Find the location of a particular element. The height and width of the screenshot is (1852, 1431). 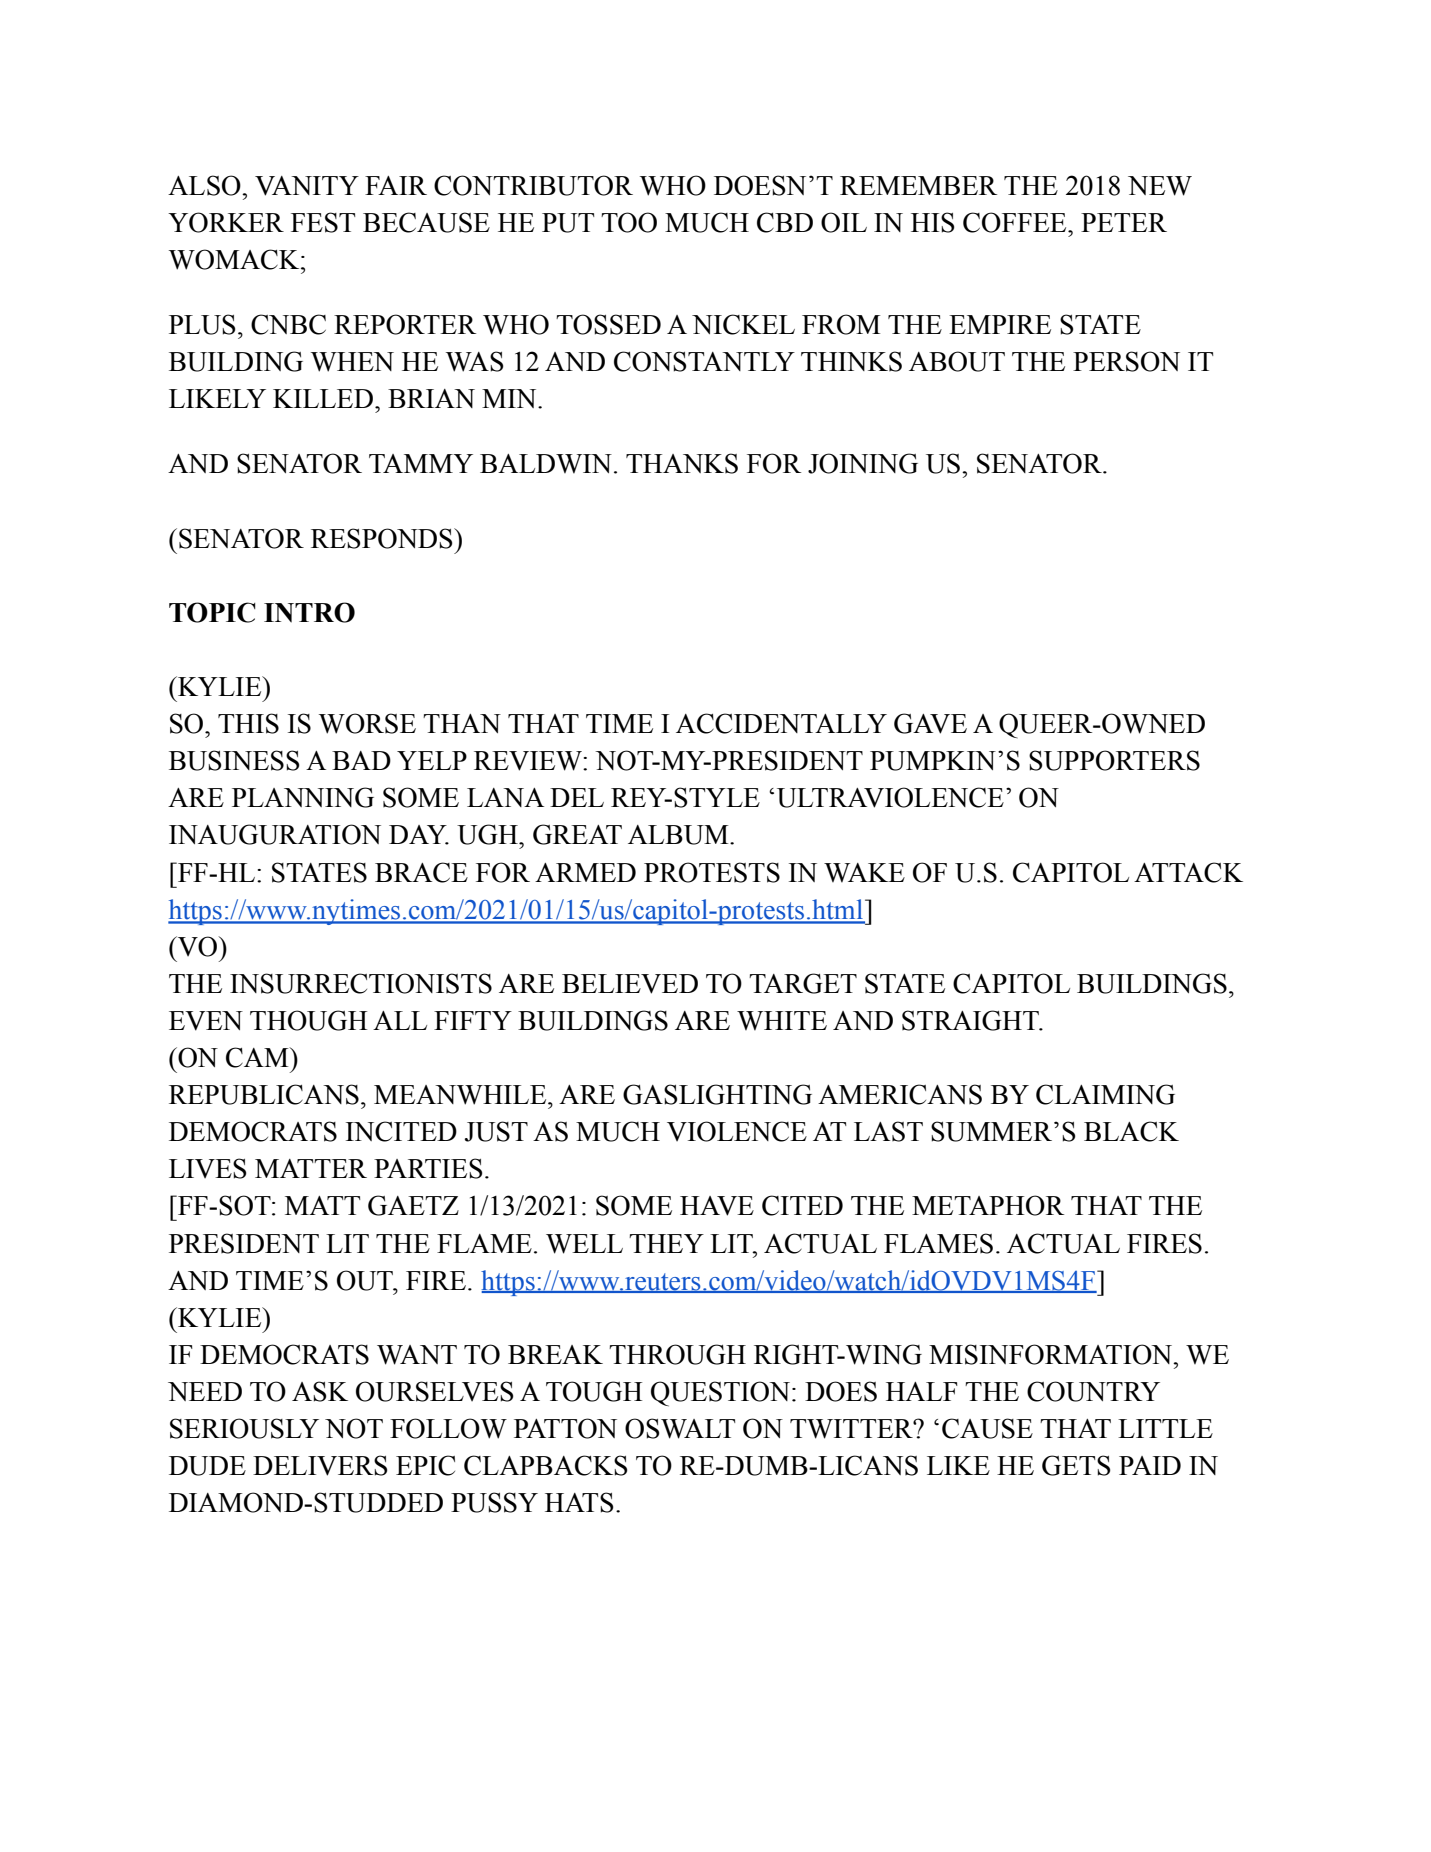

RESPONDS is located at coordinates (383, 538).
